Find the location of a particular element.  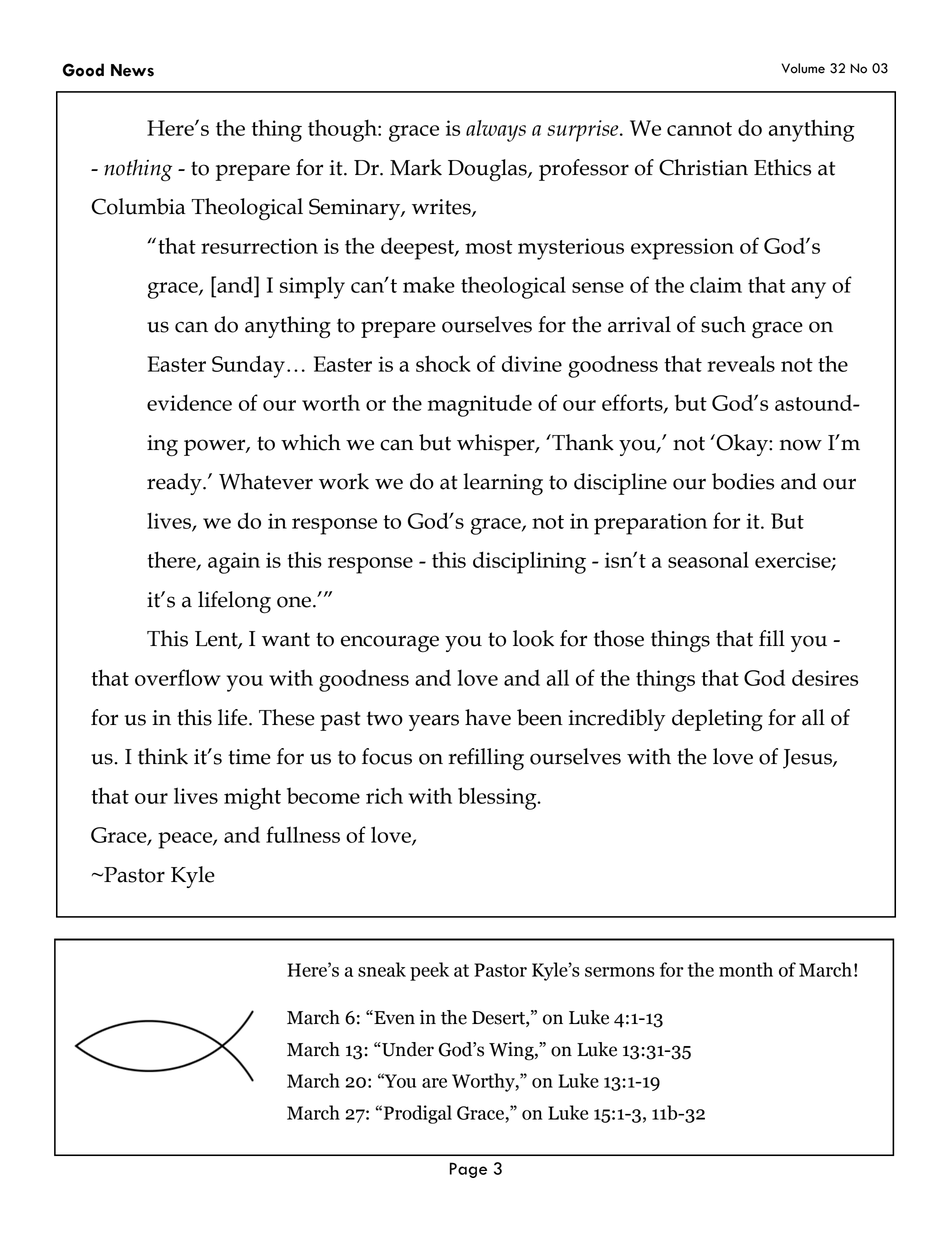

magnitude is located at coordinates (480, 405).
